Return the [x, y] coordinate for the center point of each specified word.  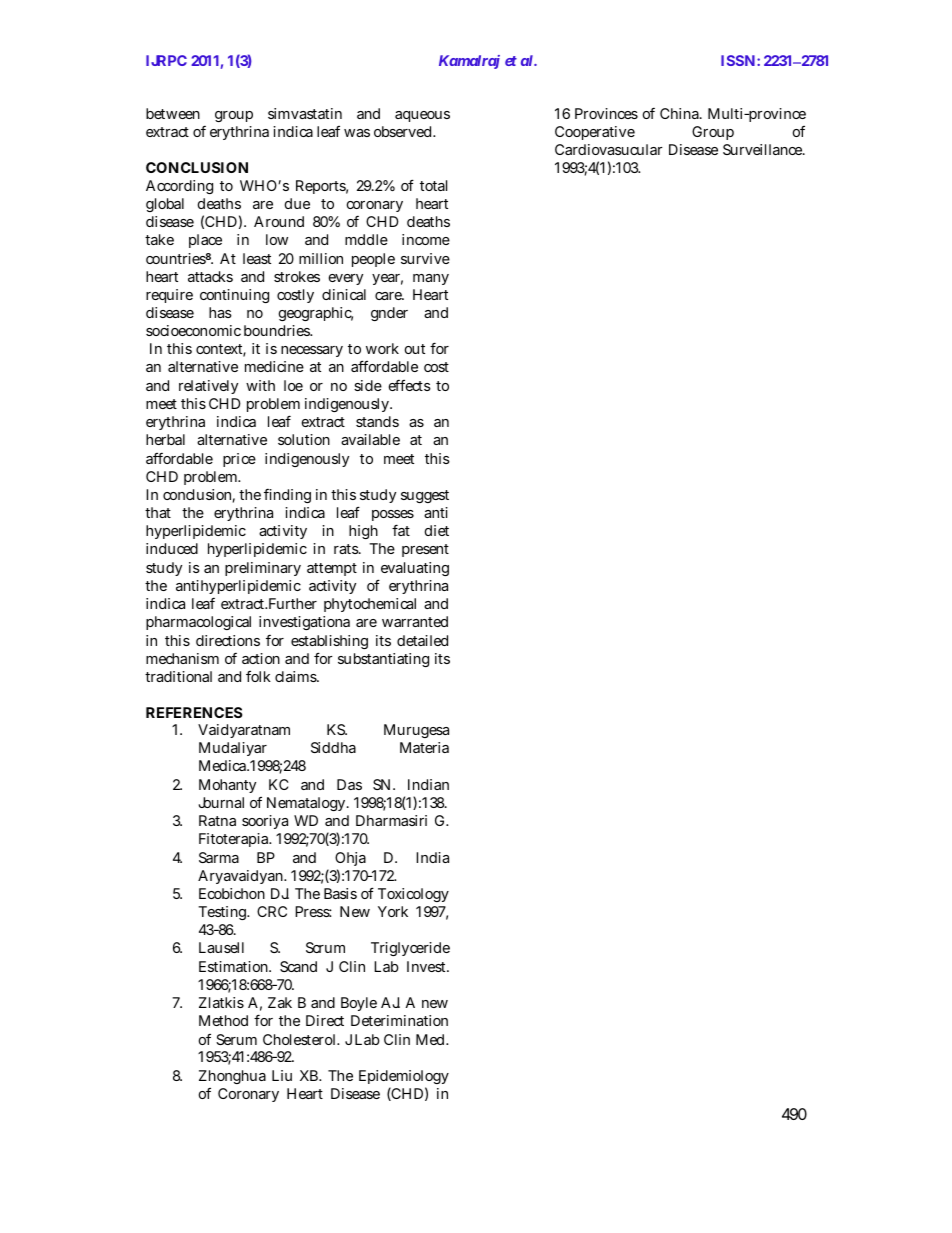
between [173, 113]
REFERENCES [194, 712]
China [681, 113]
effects [410, 385]
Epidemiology [404, 1077]
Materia [424, 747]
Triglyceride [410, 949]
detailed [422, 640]
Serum [236, 1039]
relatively [208, 387]
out [415, 349]
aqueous [422, 116]
